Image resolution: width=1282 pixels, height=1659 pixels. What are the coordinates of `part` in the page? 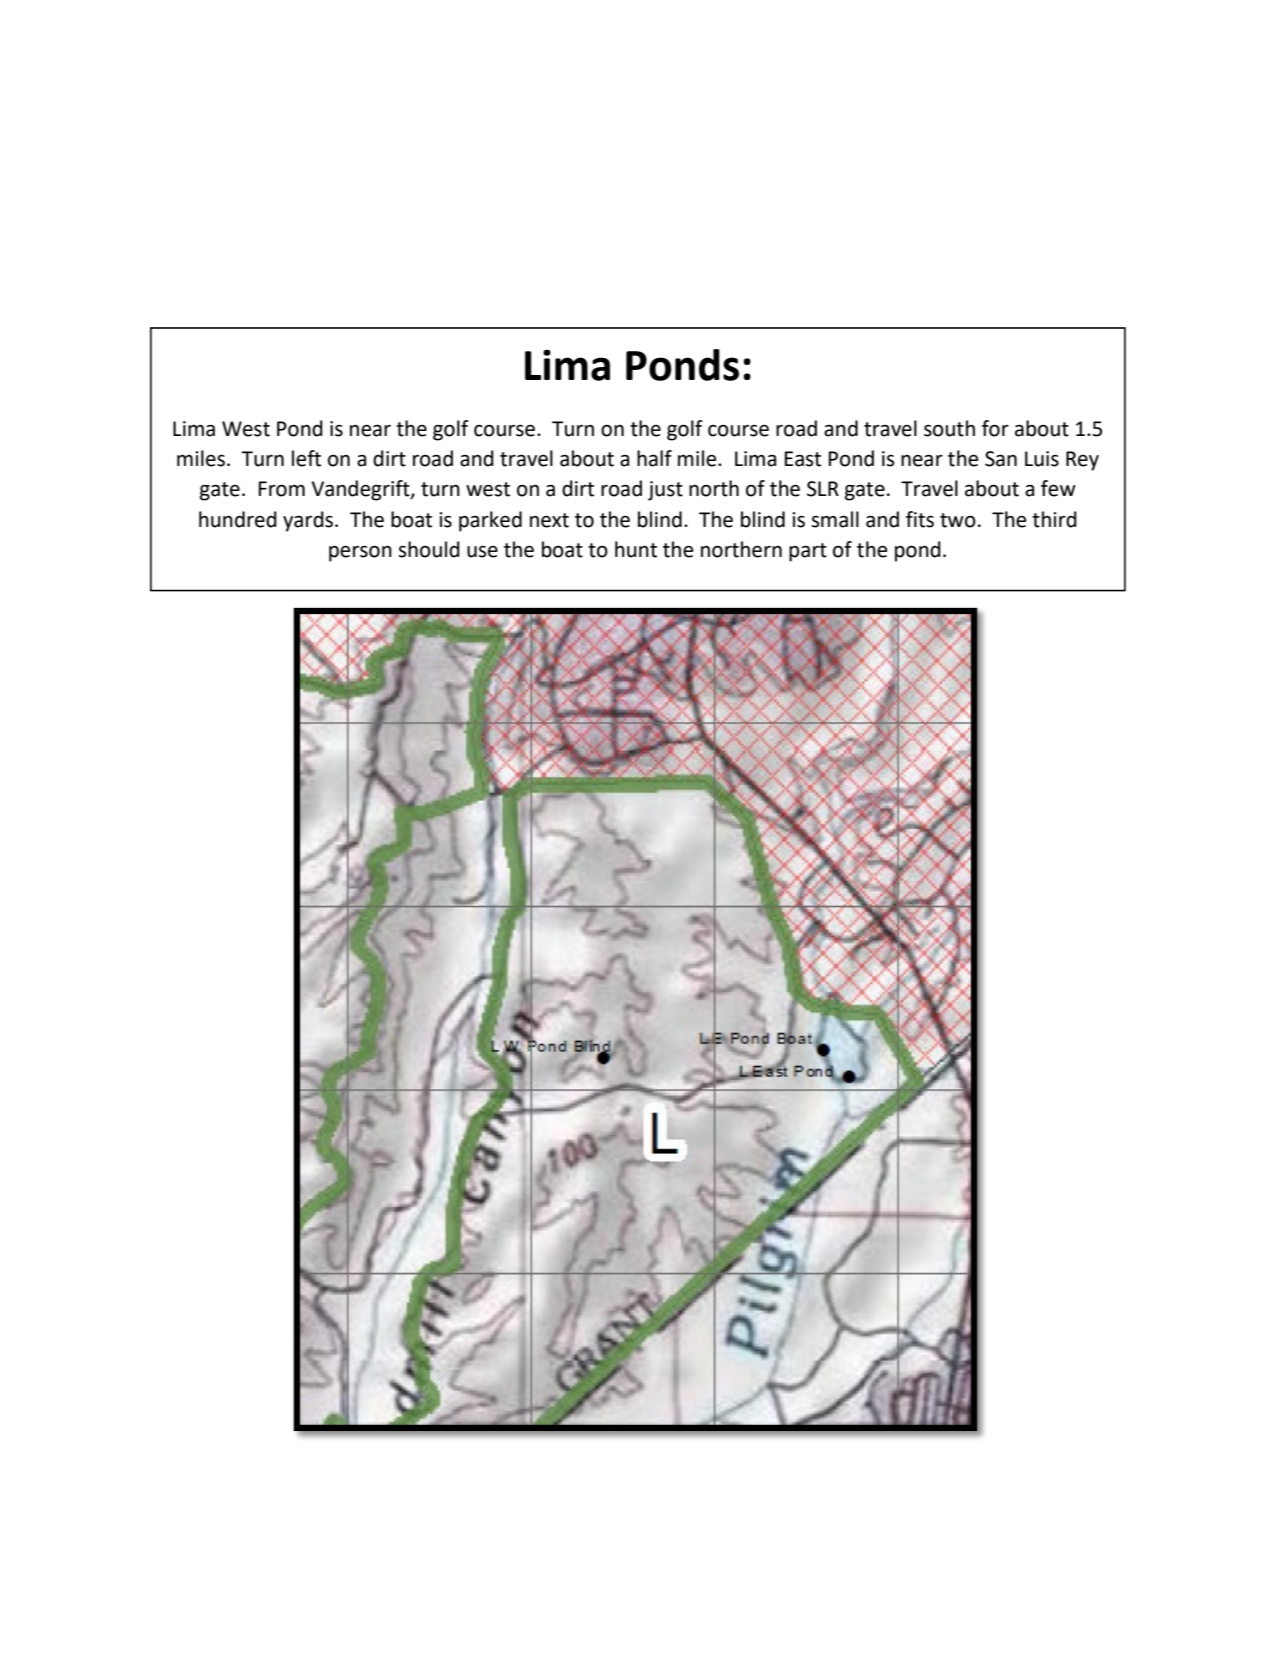 It's located at (808, 552).
